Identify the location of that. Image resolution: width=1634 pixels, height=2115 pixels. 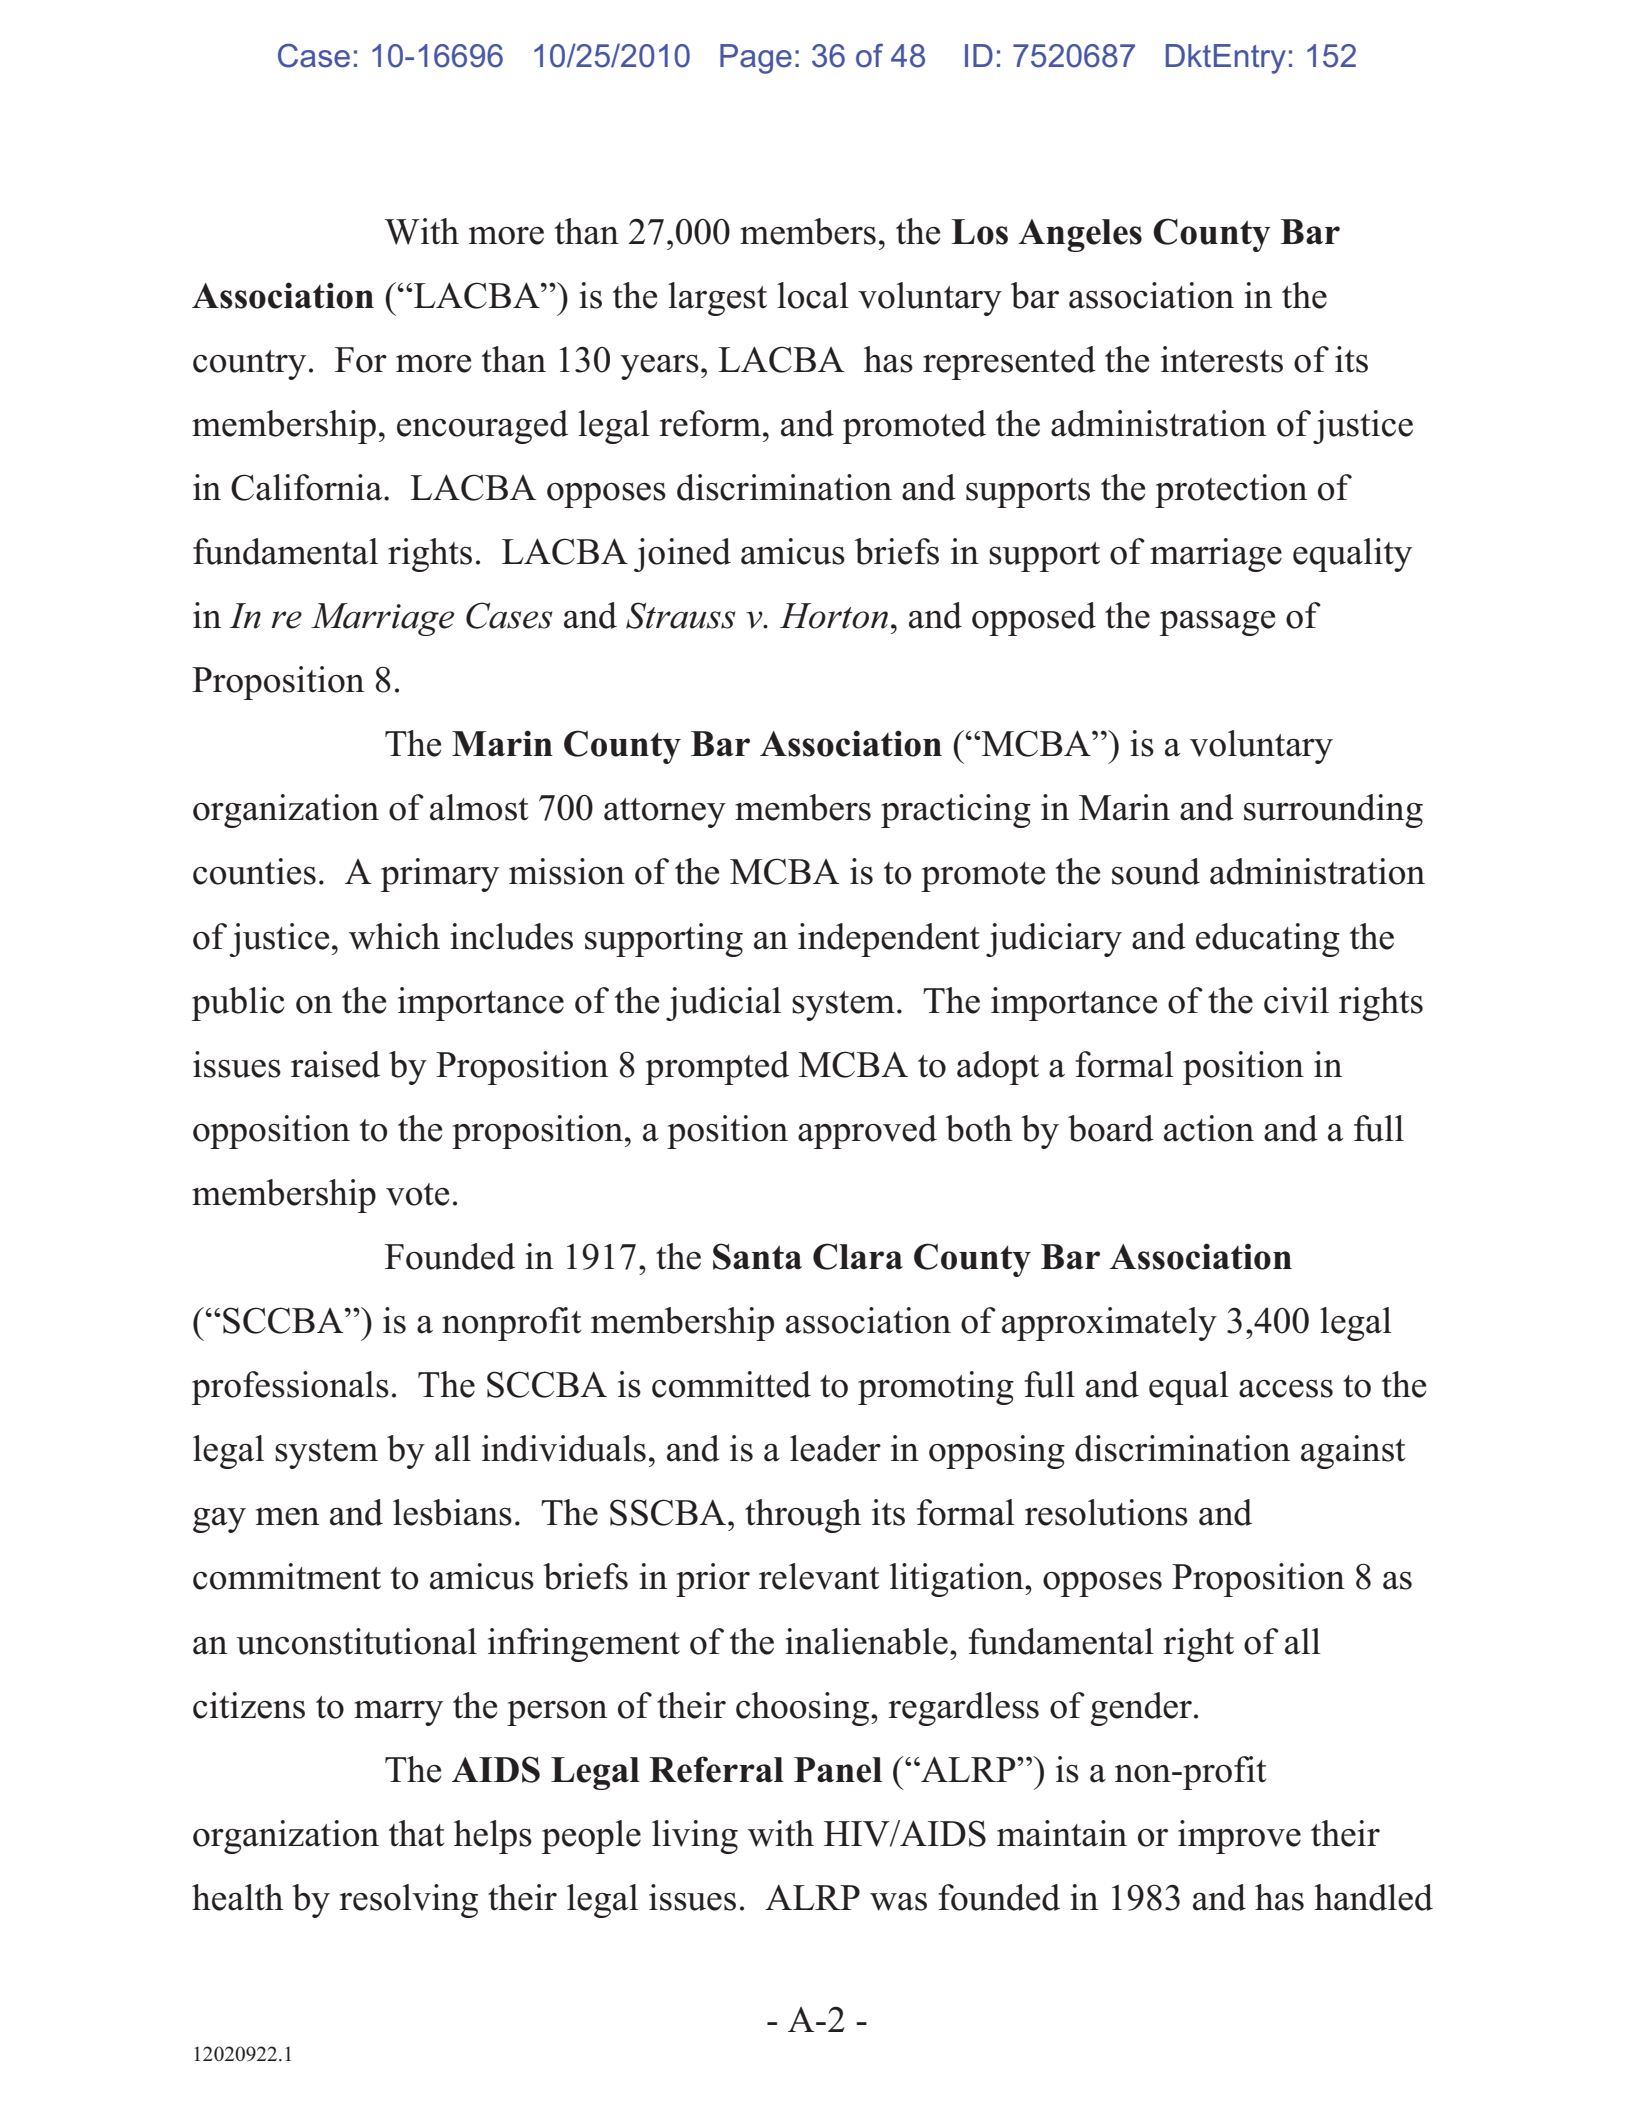
(416, 1833).
